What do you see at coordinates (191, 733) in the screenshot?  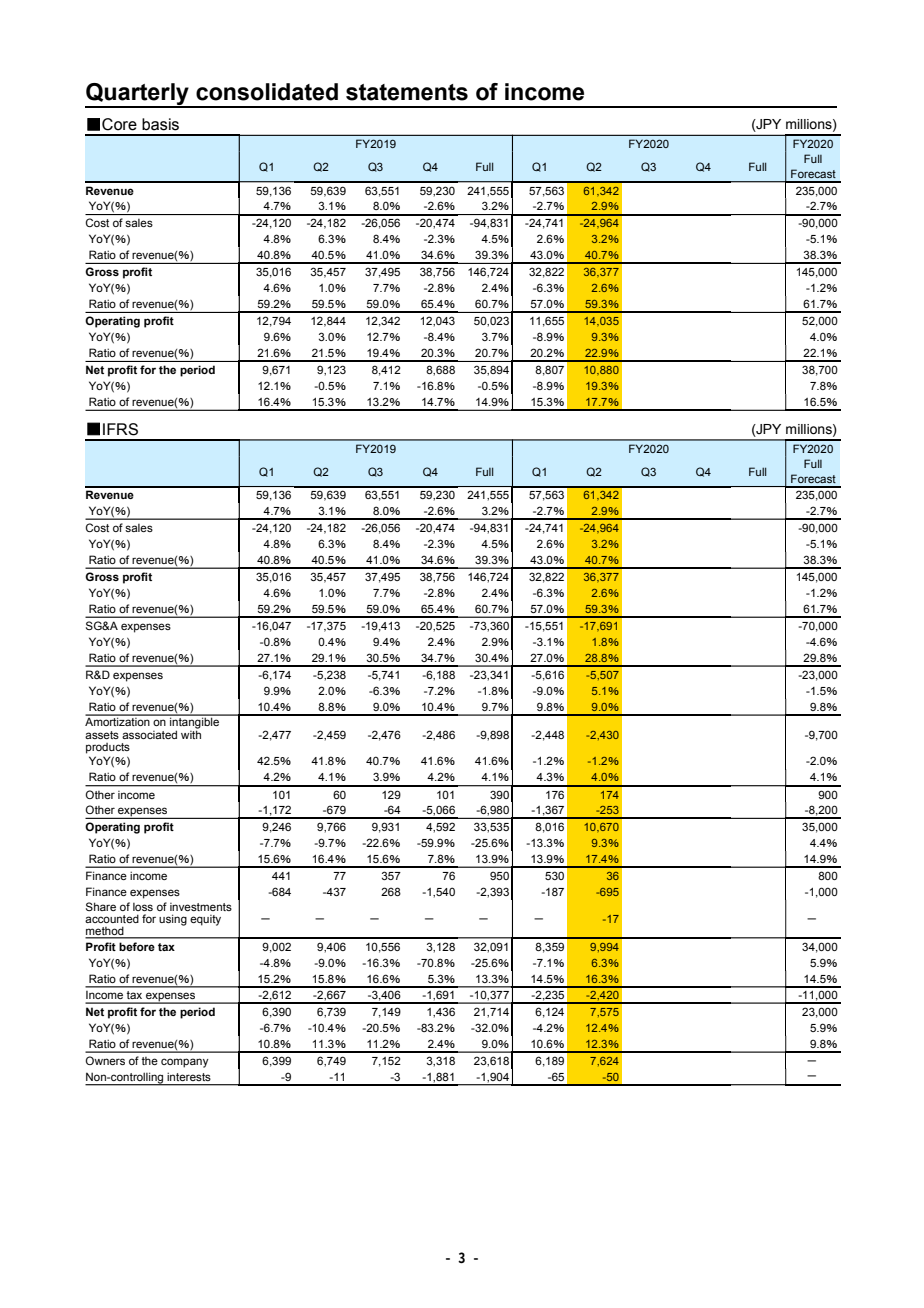 I see `with` at bounding box center [191, 733].
